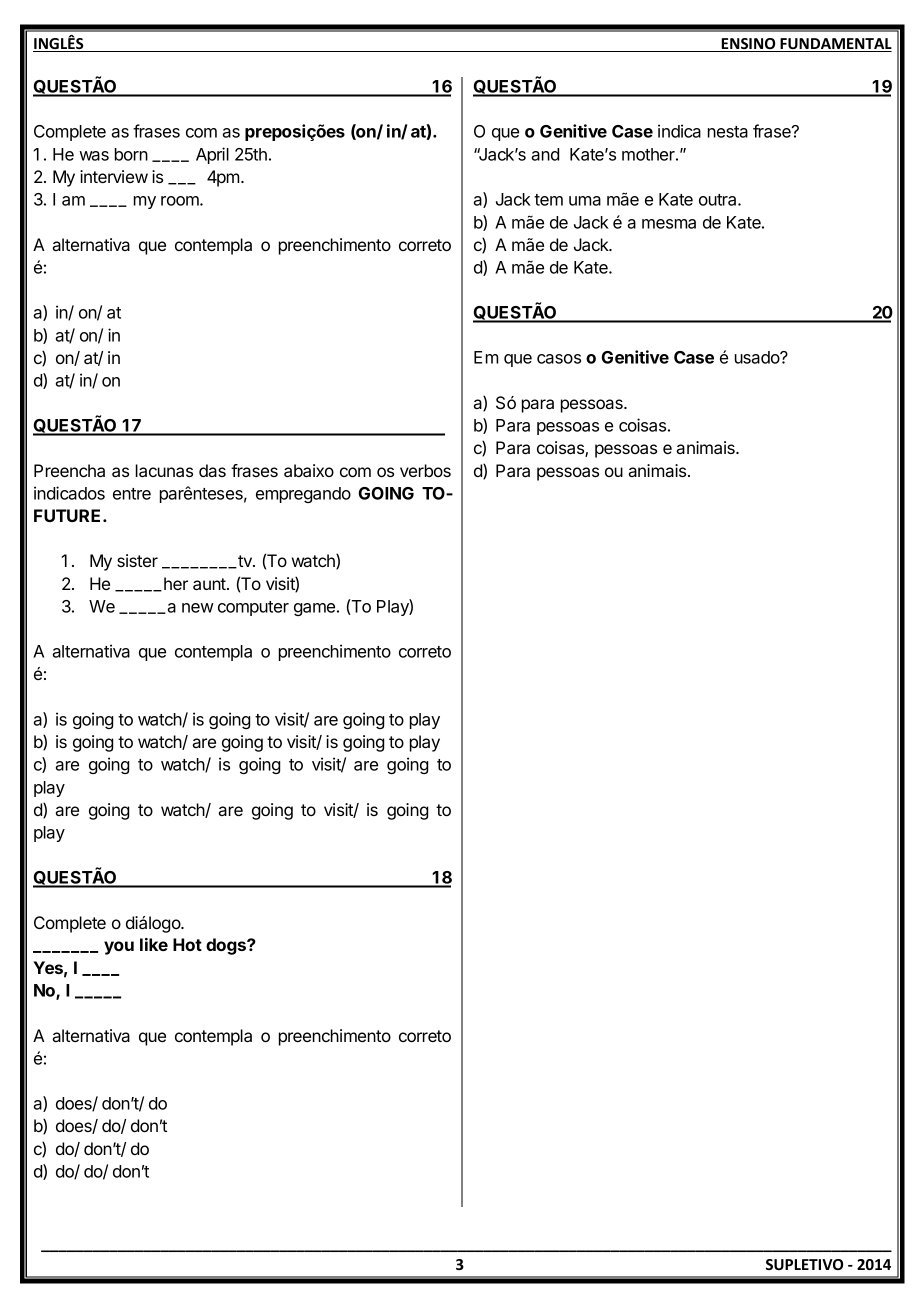  I want to click on you, so click(119, 948).
